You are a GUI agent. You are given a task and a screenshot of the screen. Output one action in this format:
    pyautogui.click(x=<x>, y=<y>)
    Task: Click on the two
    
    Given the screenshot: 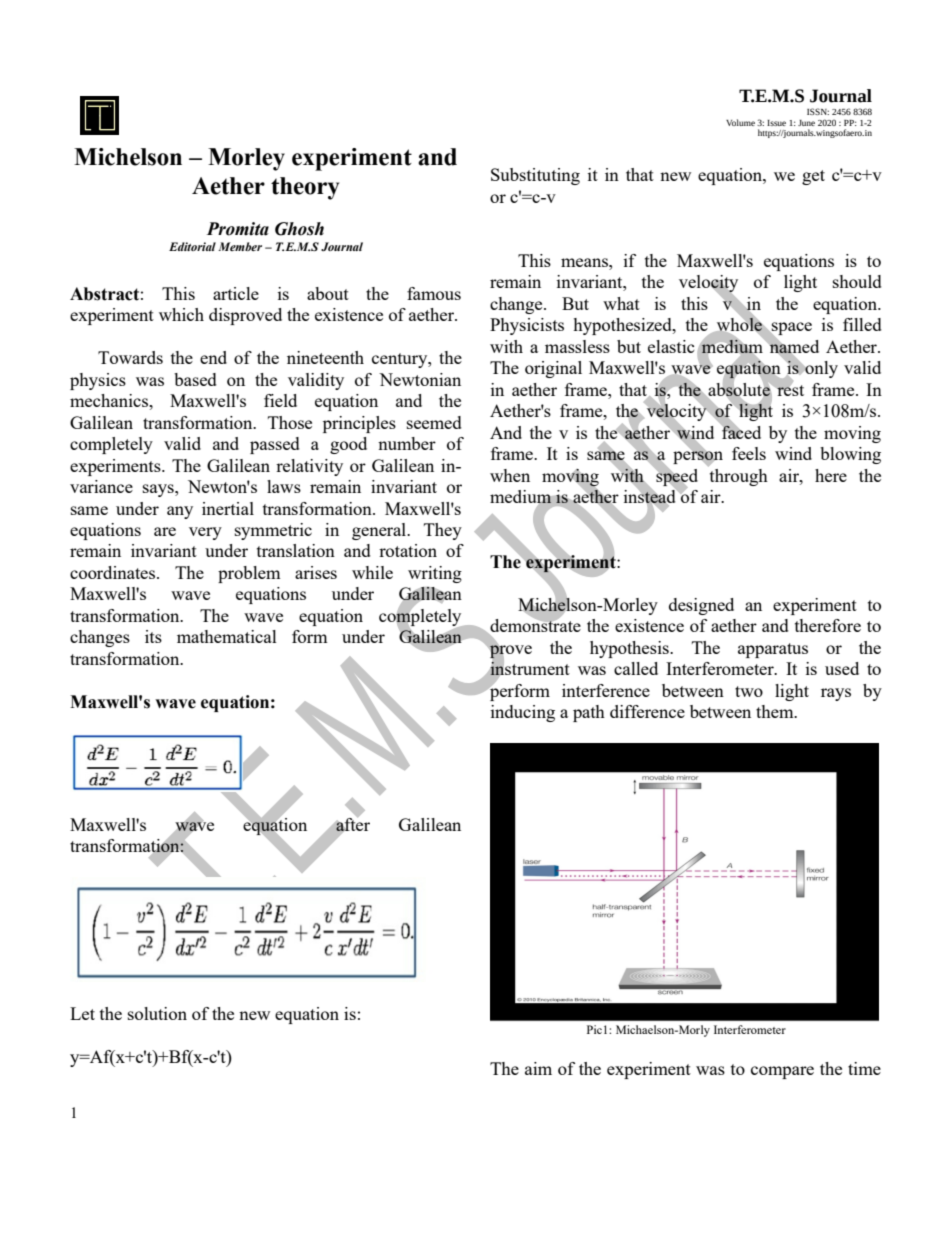 What is the action you would take?
    pyautogui.click(x=749, y=691)
